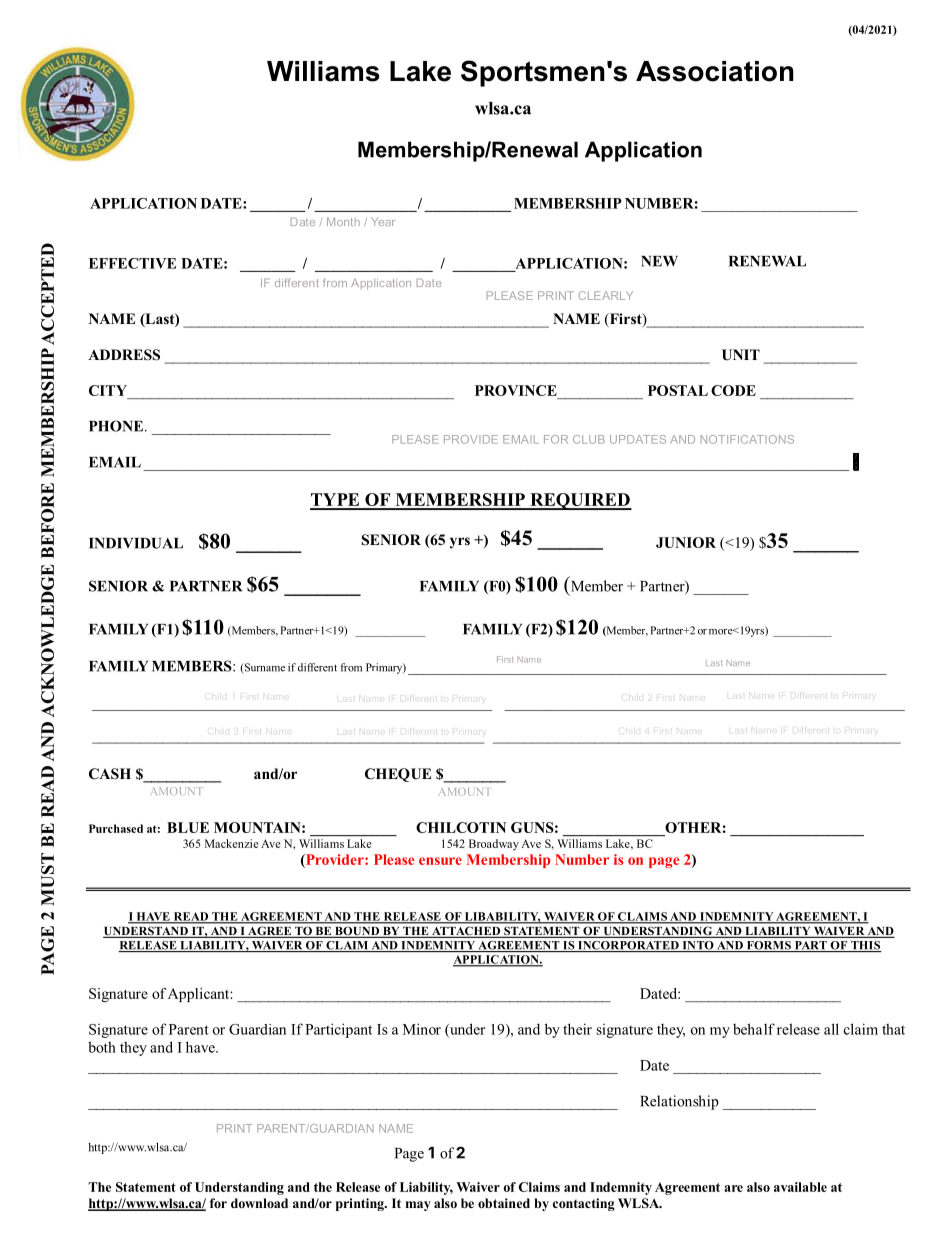 This page has width=952, height=1233. Describe the element at coordinates (686, 542) in the page. I see `JUNIOR` at that location.
